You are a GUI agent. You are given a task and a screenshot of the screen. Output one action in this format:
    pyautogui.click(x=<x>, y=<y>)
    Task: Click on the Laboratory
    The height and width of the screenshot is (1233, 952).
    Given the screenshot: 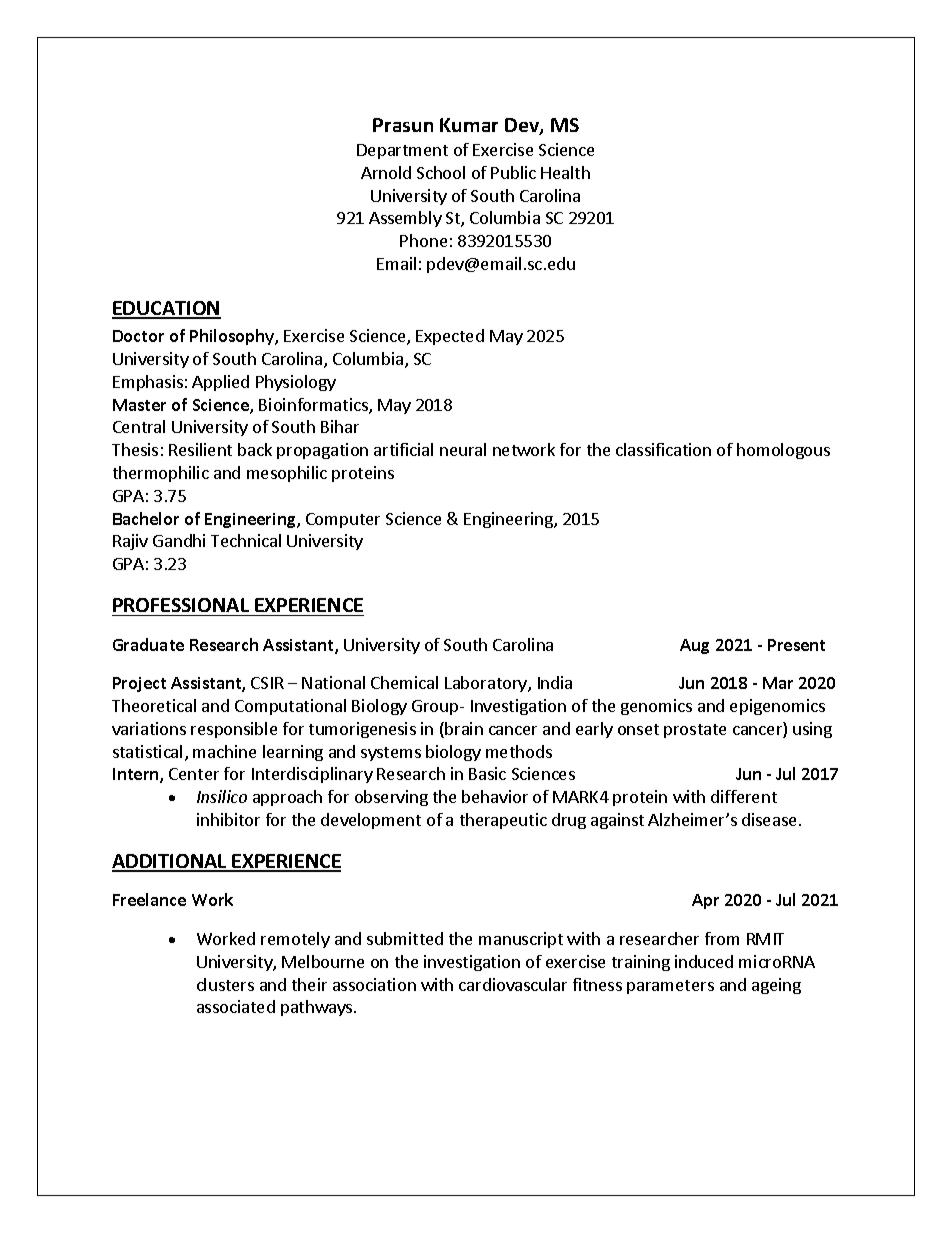 What is the action you would take?
    pyautogui.click(x=487, y=684)
